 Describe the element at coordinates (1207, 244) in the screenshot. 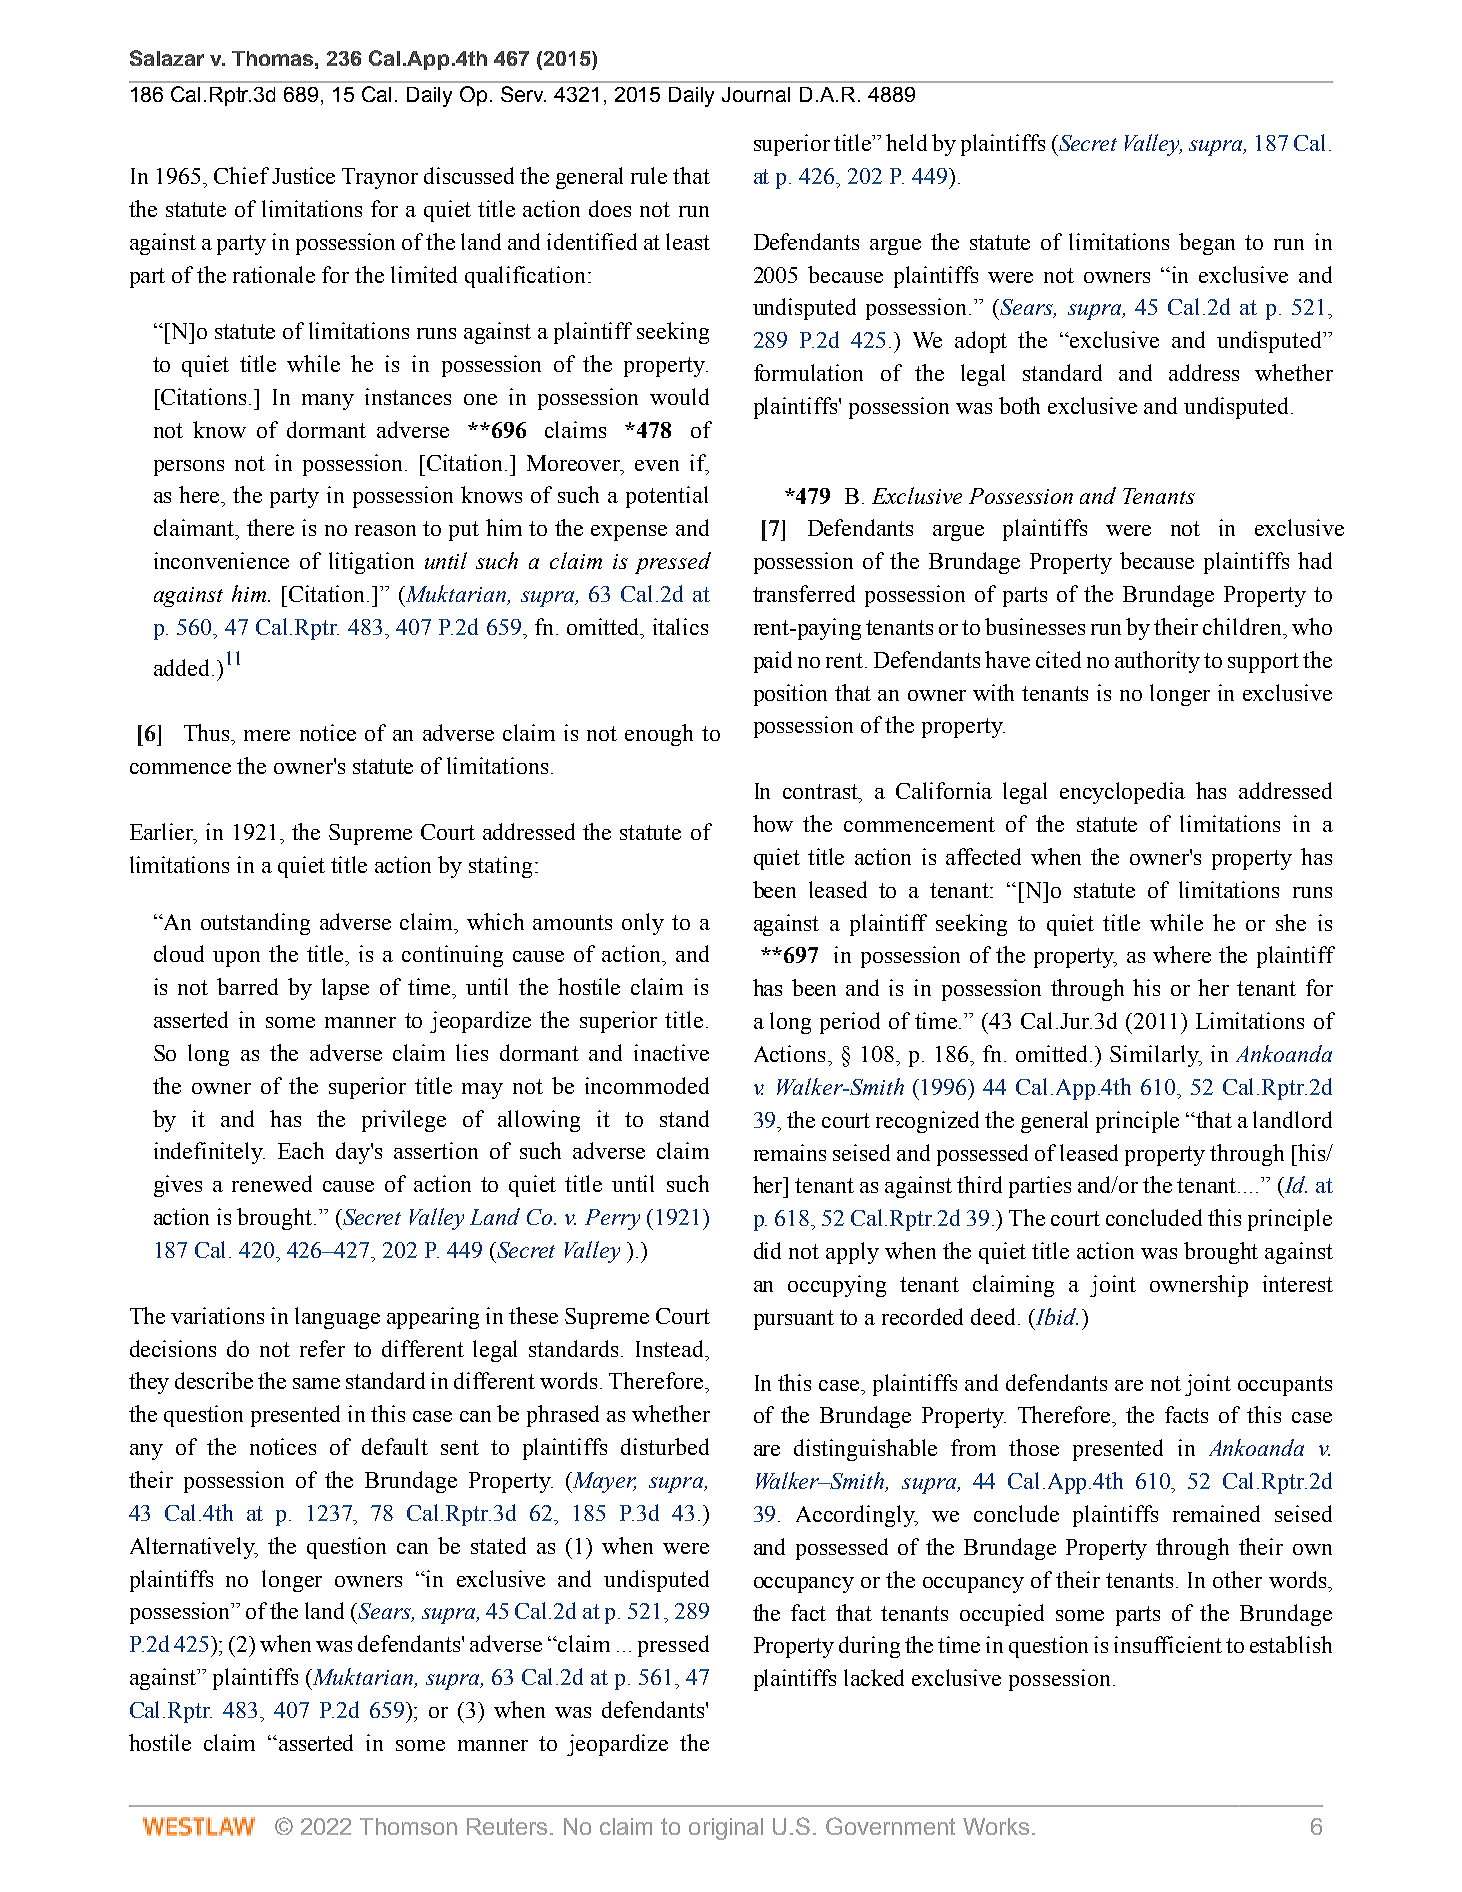

I see `began` at that location.
